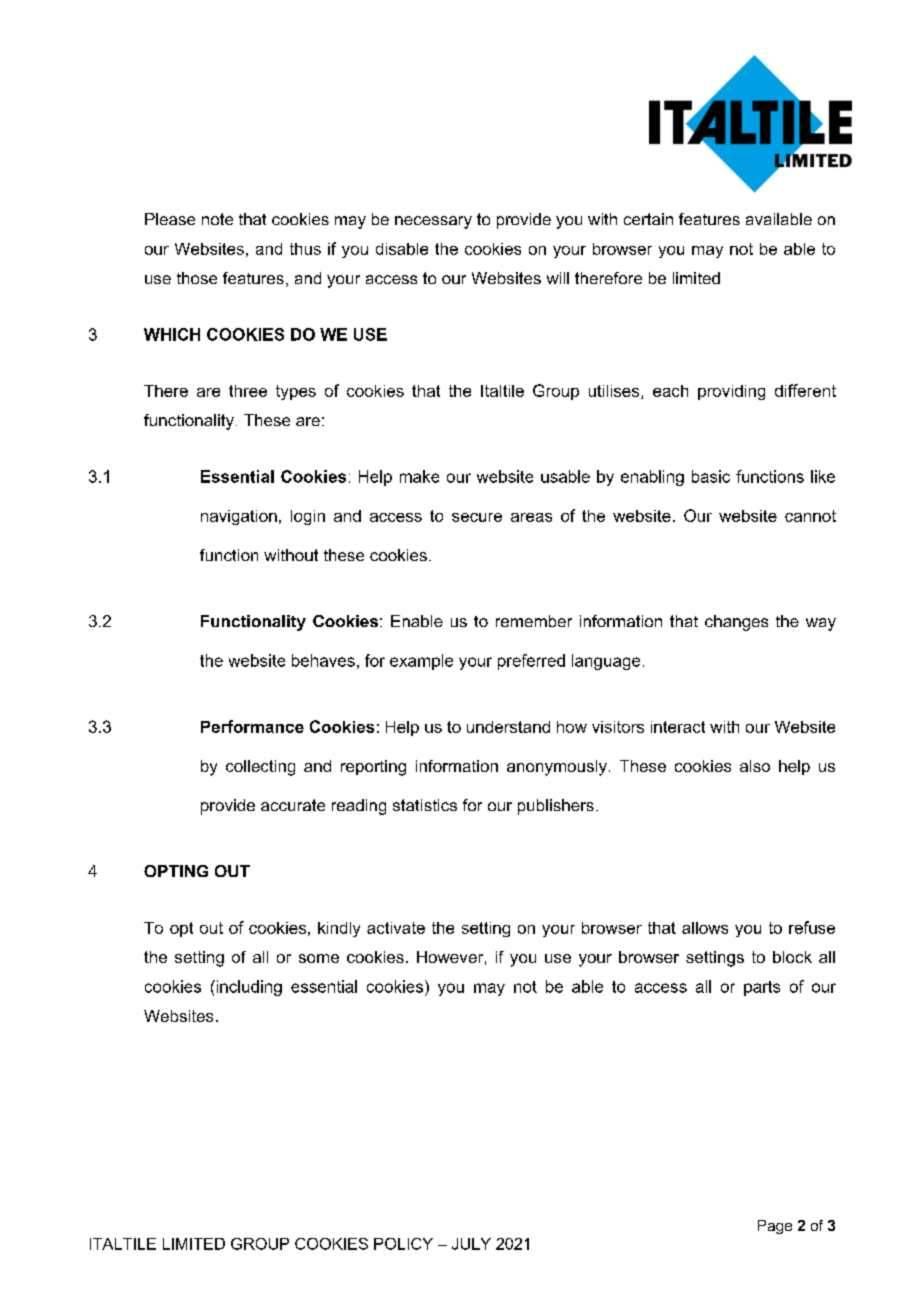 The width and height of the screenshot is (924, 1308). I want to click on parts, so click(762, 988).
